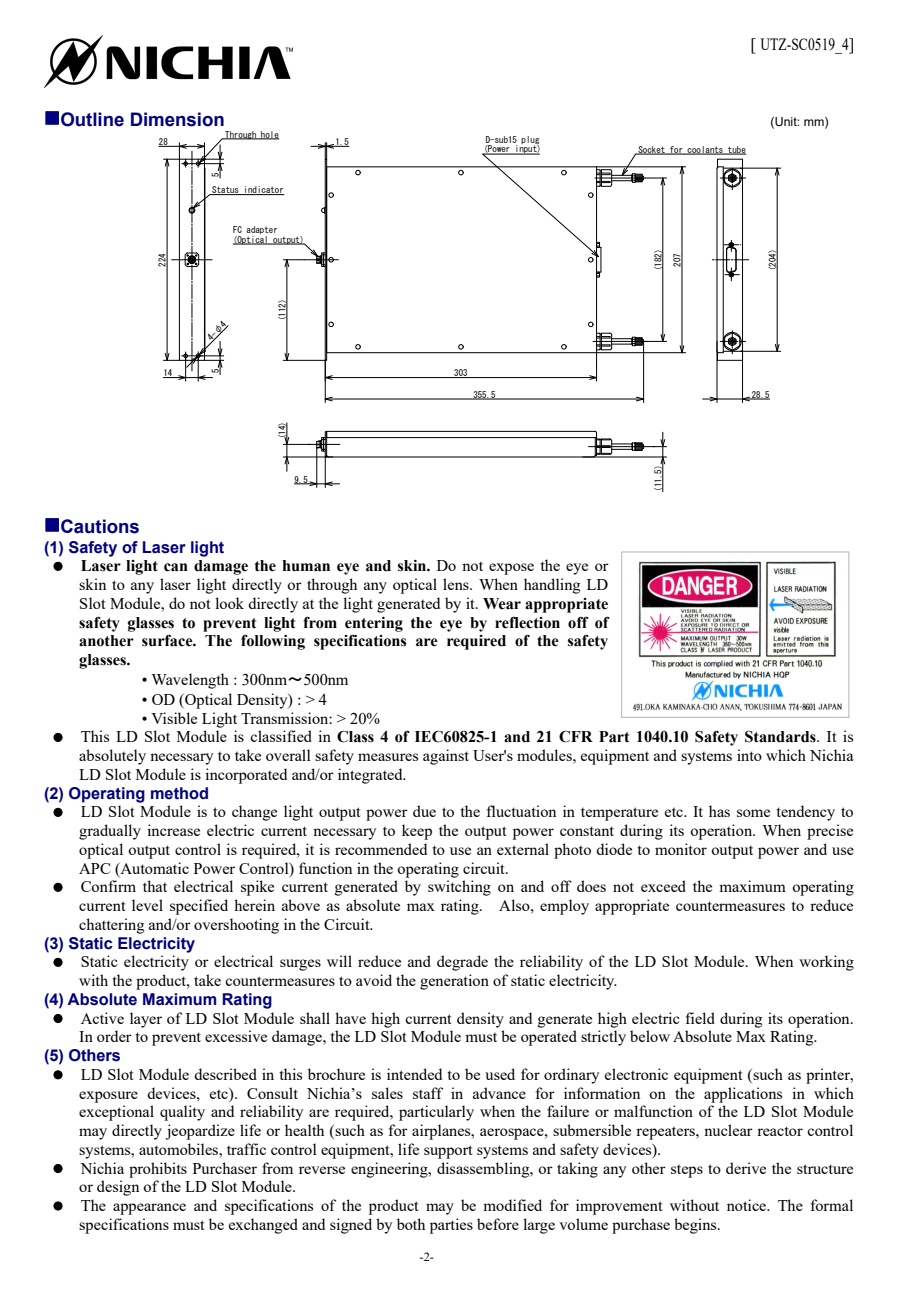  I want to click on indicator, so click(264, 190).
